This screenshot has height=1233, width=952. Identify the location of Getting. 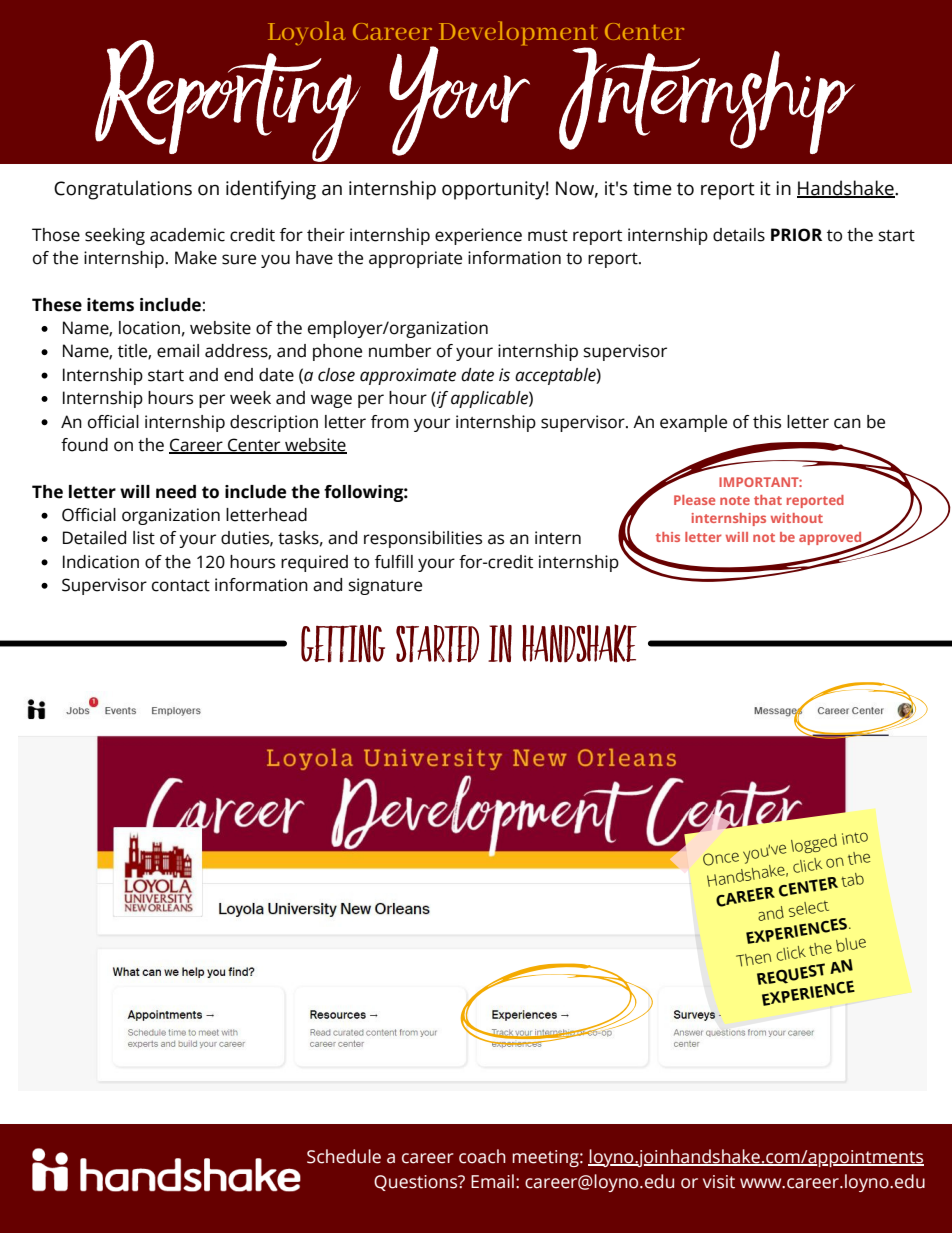
(343, 644).
